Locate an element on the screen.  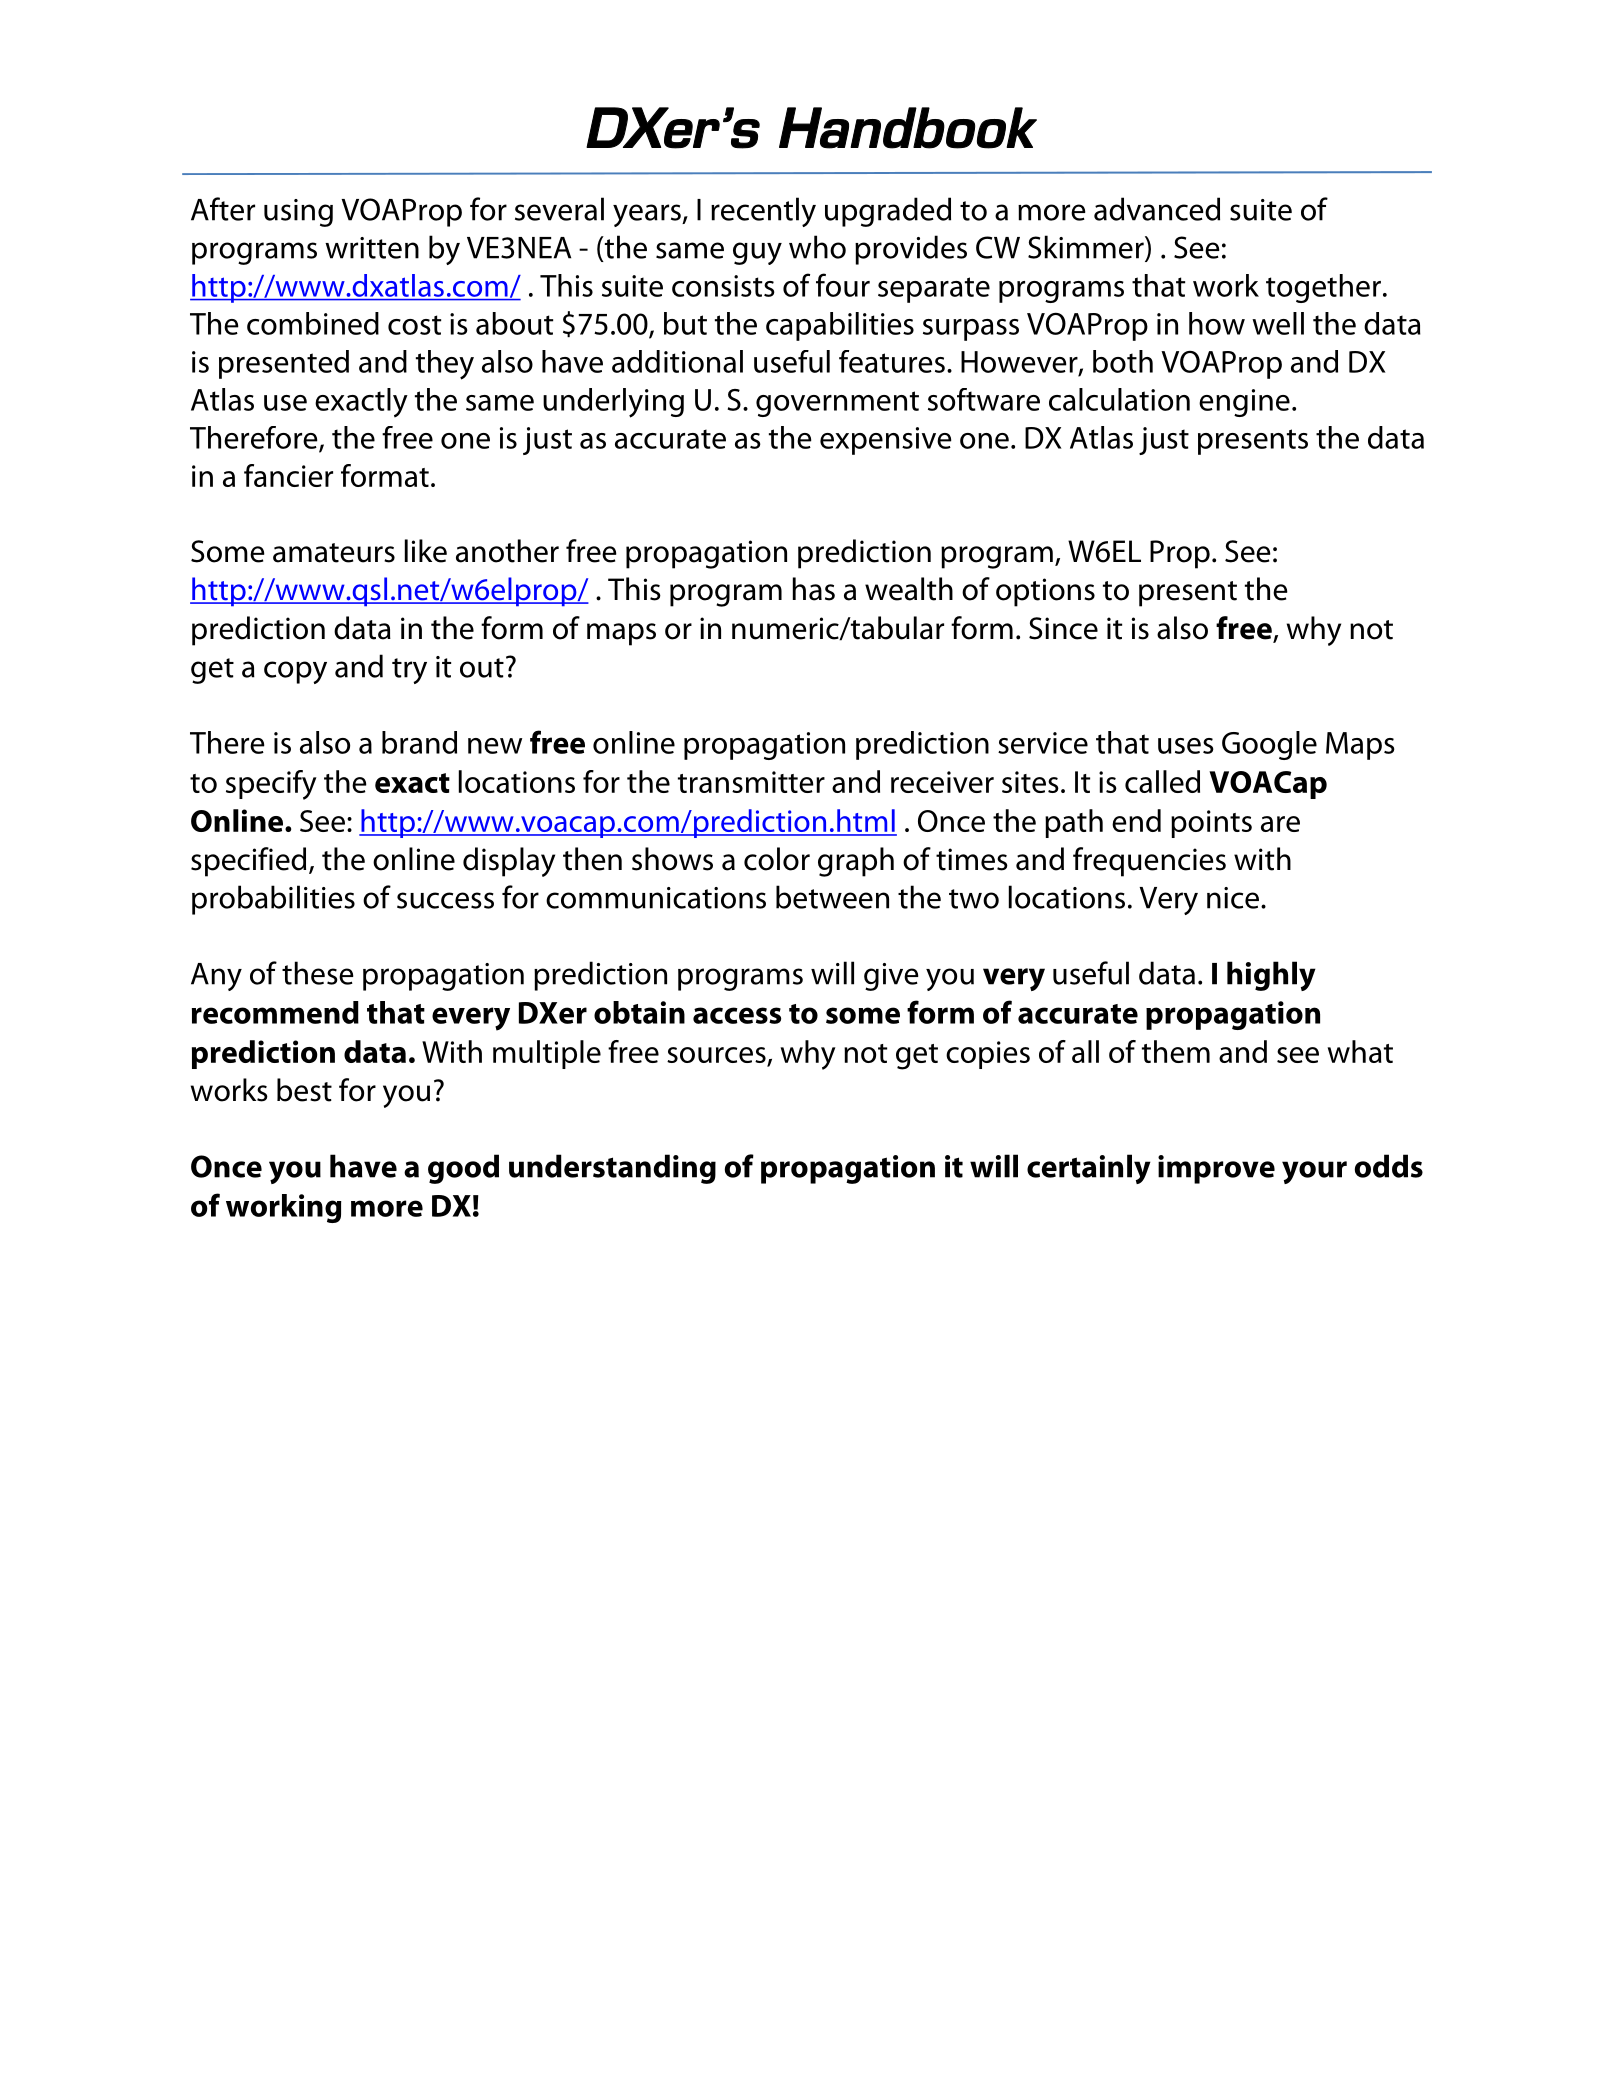
Since is located at coordinates (1063, 628).
